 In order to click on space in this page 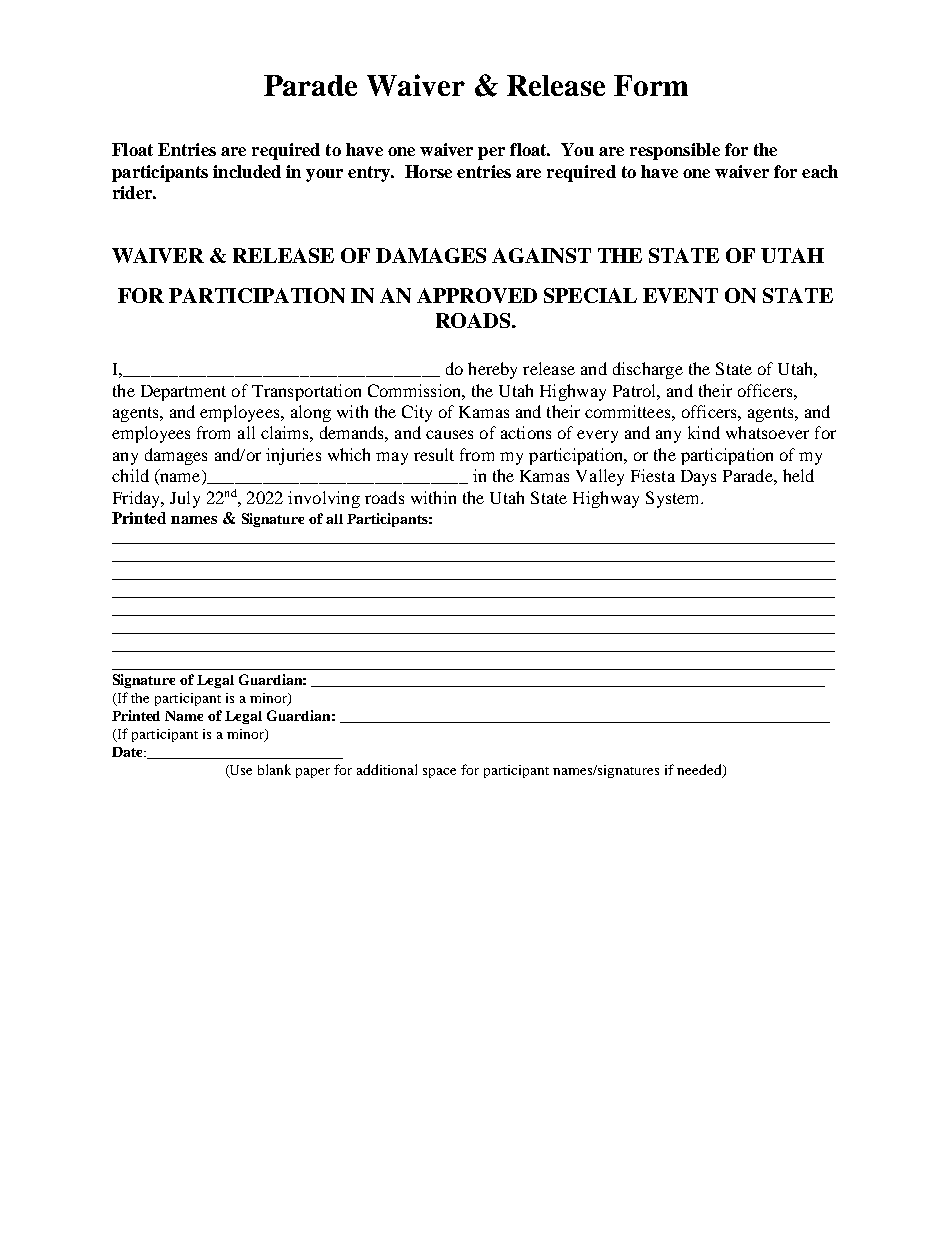, I will do `click(439, 773)`.
